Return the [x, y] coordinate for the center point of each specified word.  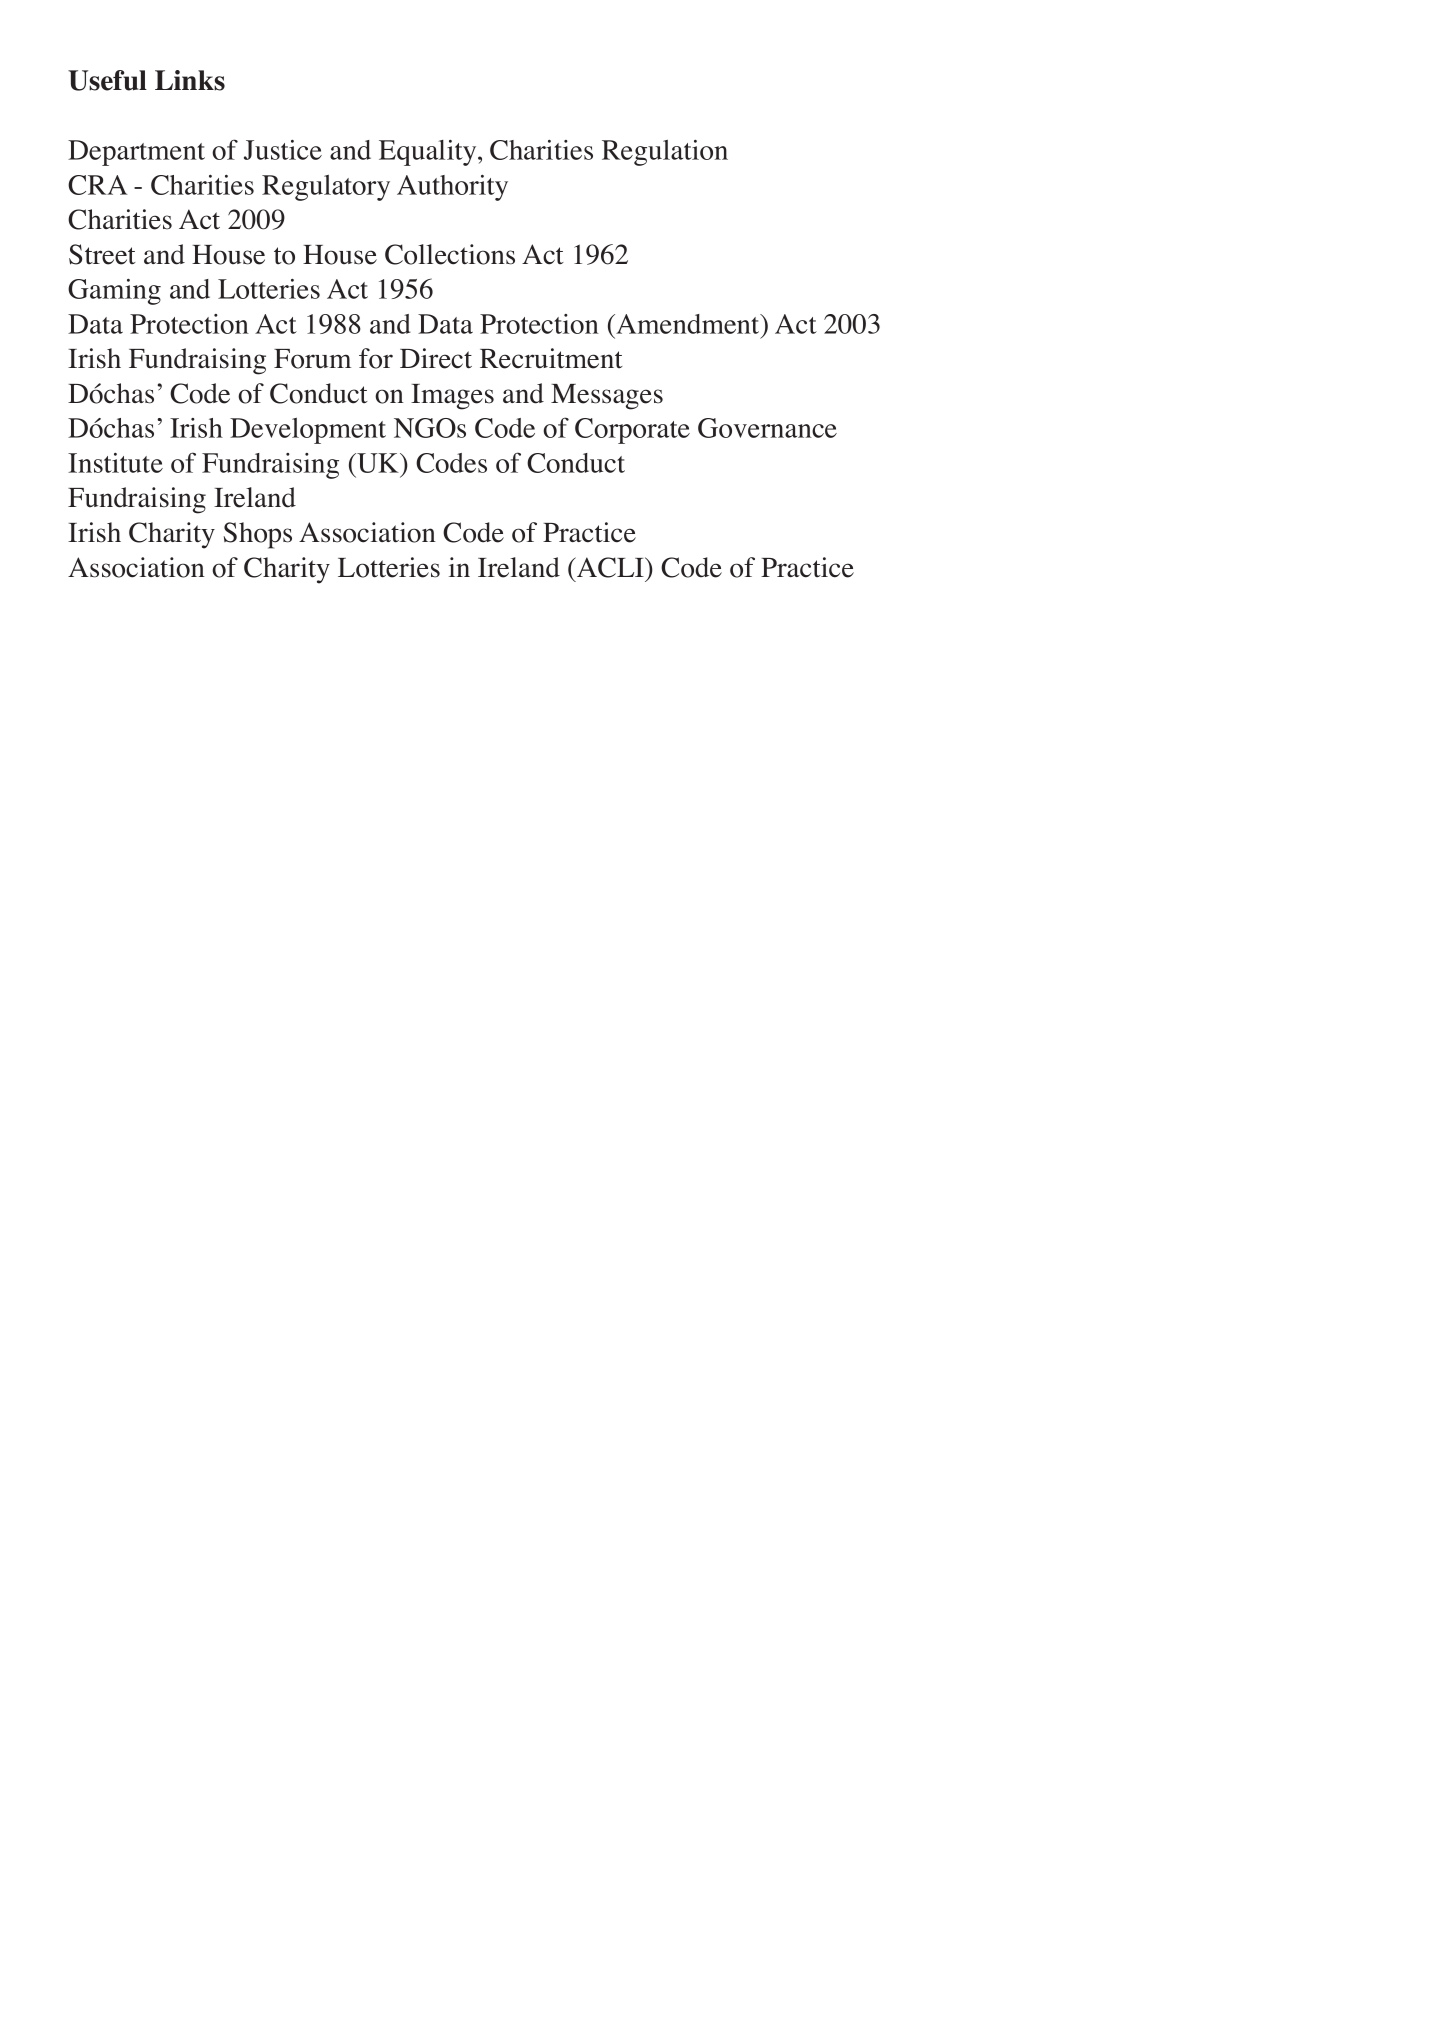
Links [190, 80]
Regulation [665, 153]
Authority [452, 188]
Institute [115, 463]
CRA [98, 185]
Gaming [114, 292]
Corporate [632, 431]
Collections [450, 254]
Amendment [688, 324]
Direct [436, 358]
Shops [258, 535]
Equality [429, 153]
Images [452, 397]
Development [308, 431]
